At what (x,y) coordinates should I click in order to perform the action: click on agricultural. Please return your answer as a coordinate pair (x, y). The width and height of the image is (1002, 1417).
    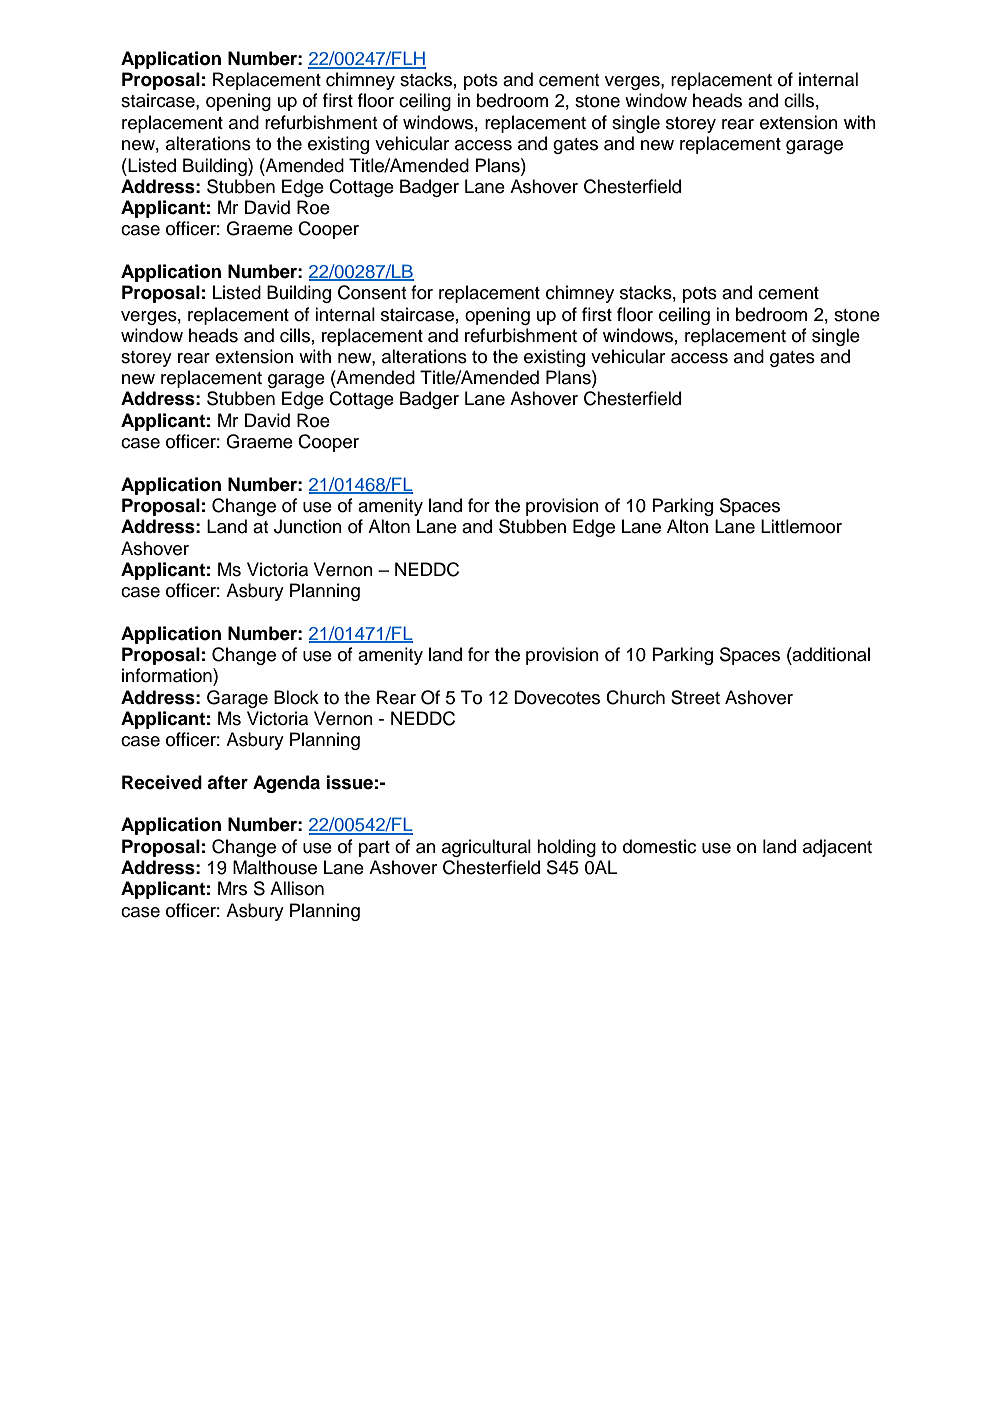
    Looking at the image, I should click on (486, 848).
